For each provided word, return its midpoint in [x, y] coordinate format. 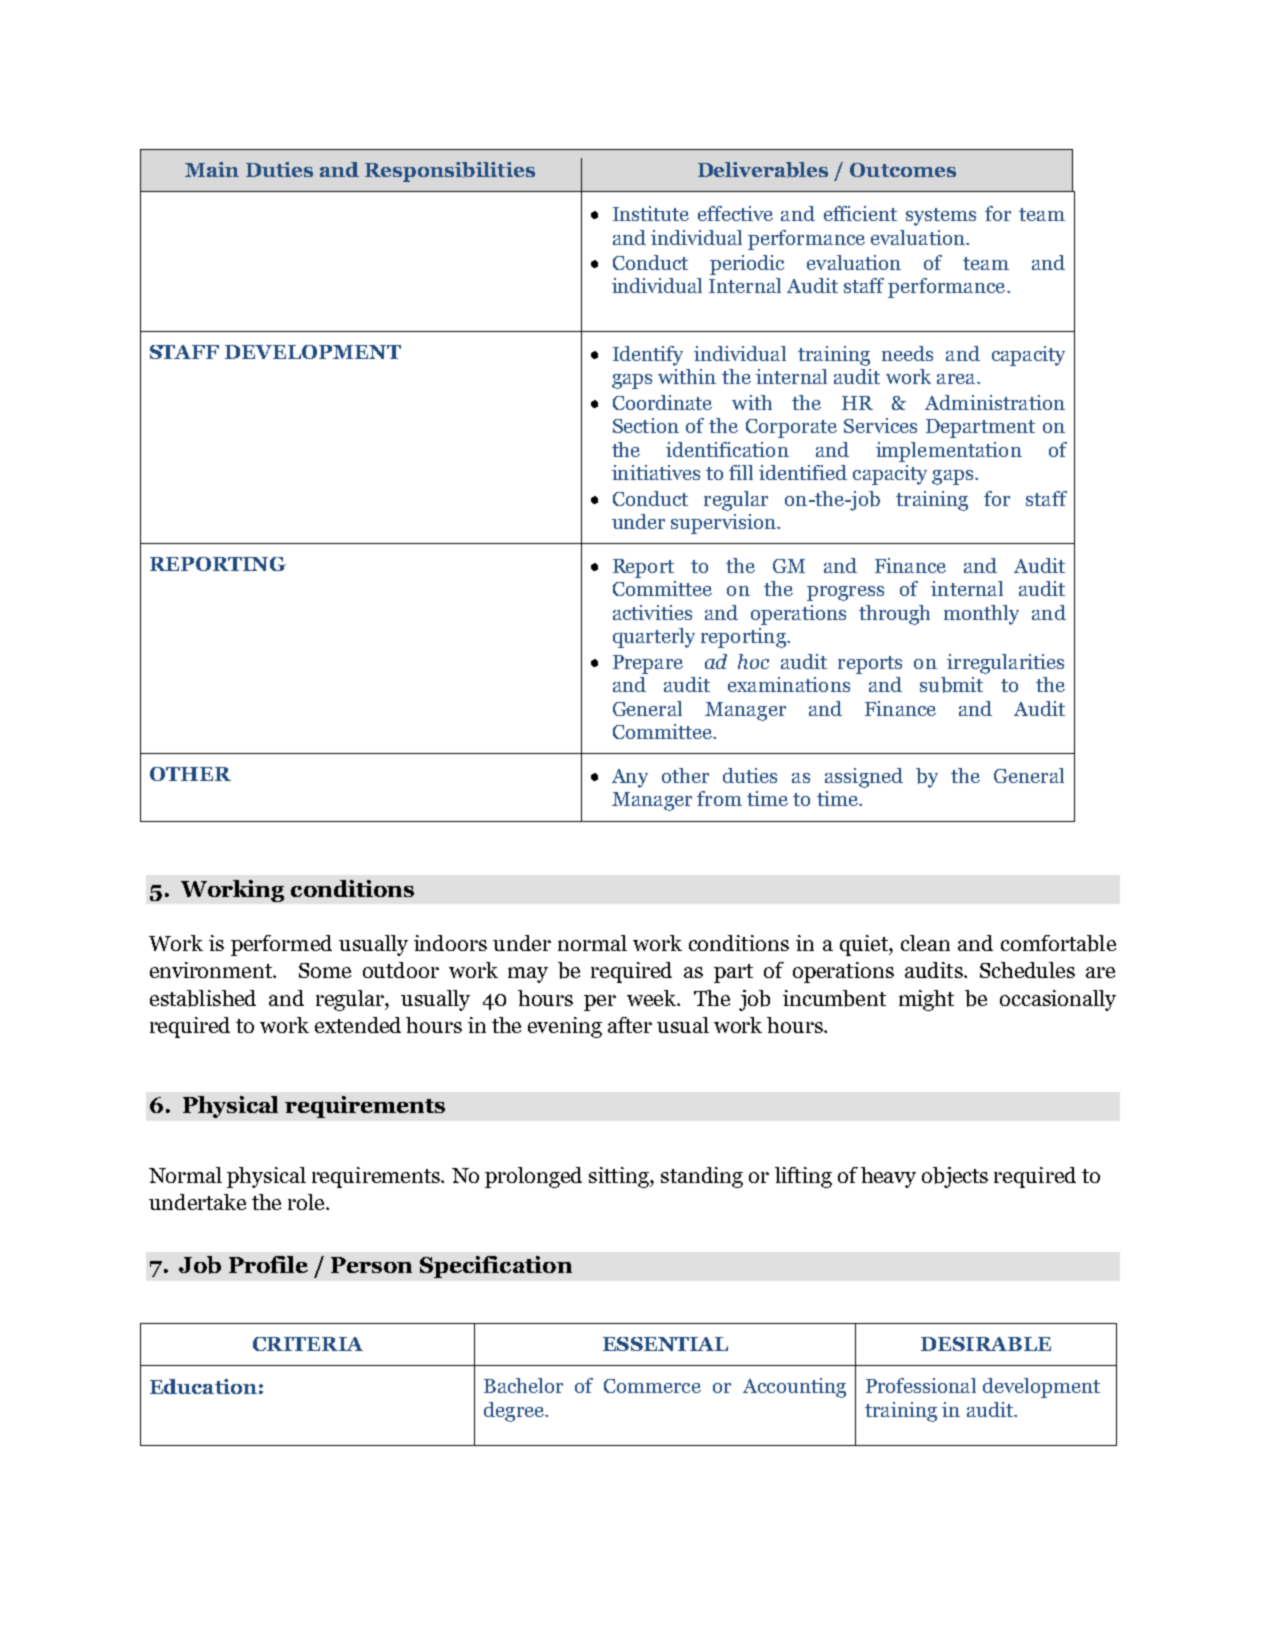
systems [941, 217]
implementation [949, 452]
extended [358, 1025]
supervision [724, 524]
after [630, 1025]
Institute [651, 213]
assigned [864, 778]
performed [281, 945]
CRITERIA [308, 1344]
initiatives [656, 472]
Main [212, 169]
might [926, 1000]
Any [630, 778]
